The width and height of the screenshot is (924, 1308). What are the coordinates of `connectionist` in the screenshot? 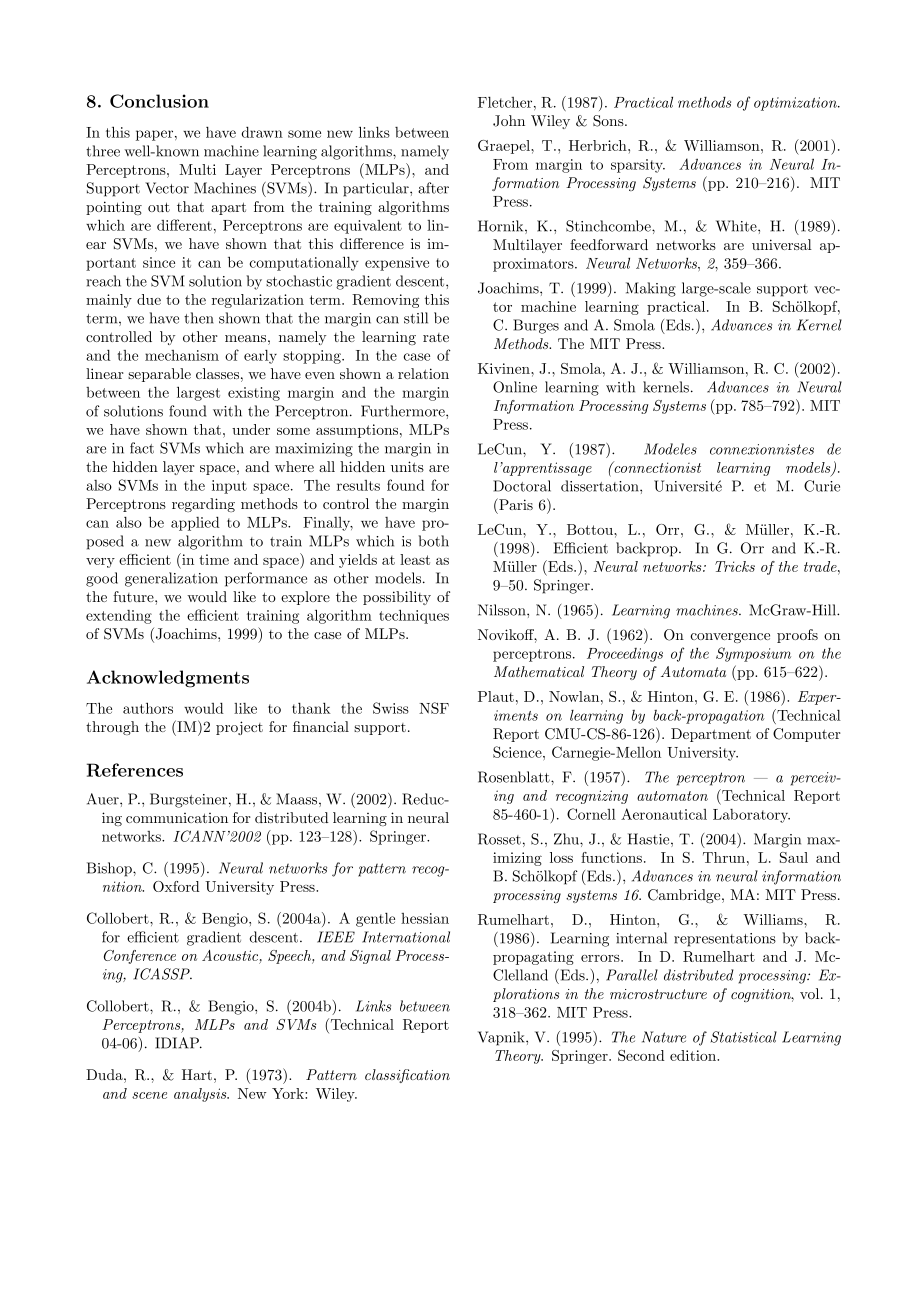 It's located at (656, 467).
